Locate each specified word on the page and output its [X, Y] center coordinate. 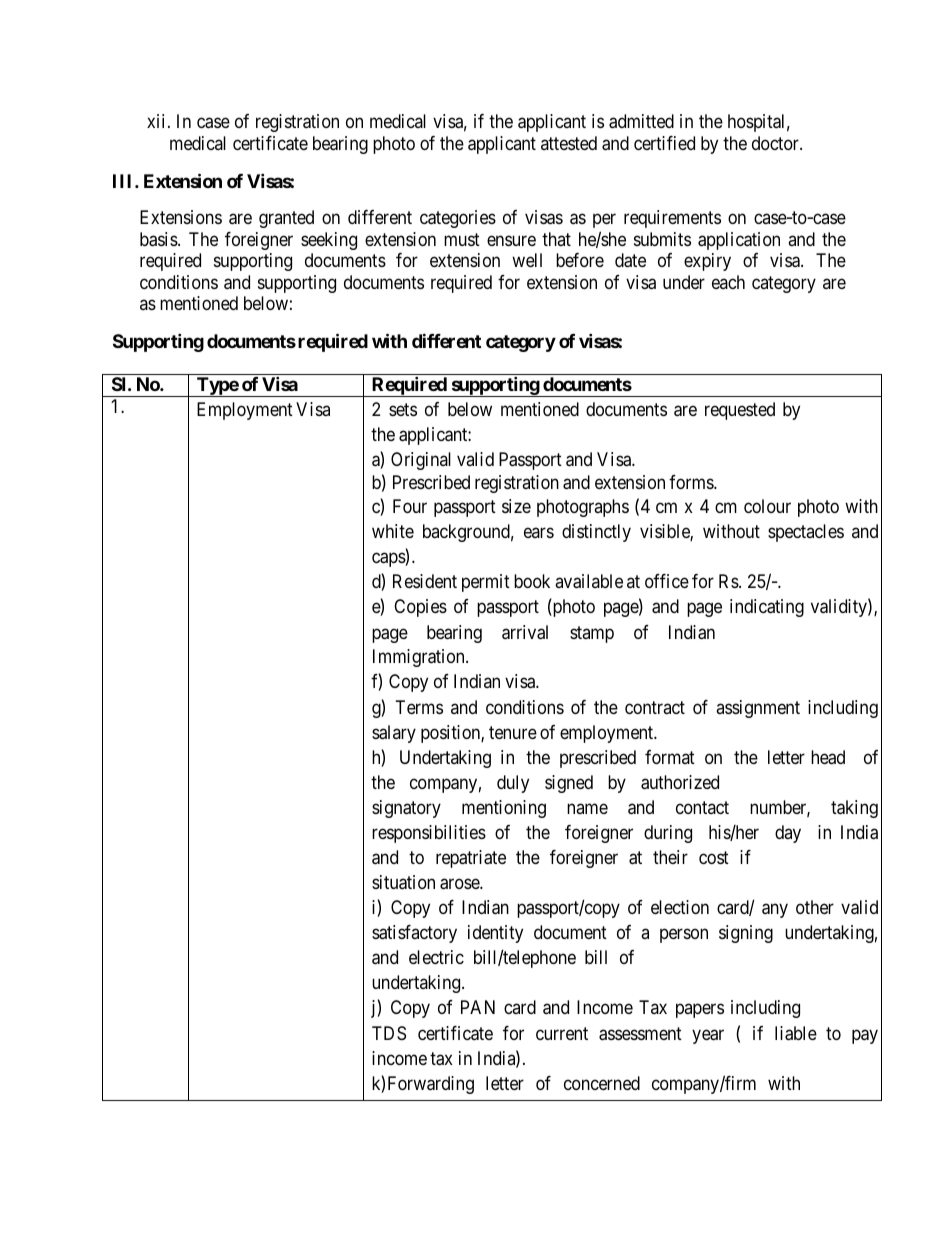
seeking [329, 241]
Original [421, 461]
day [788, 834]
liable [796, 1033]
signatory [406, 809]
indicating [767, 608]
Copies [420, 608]
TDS [389, 1033]
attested [569, 143]
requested [740, 411]
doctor [776, 143]
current [562, 1033]
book [532, 581]
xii [158, 121]
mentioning [504, 809]
